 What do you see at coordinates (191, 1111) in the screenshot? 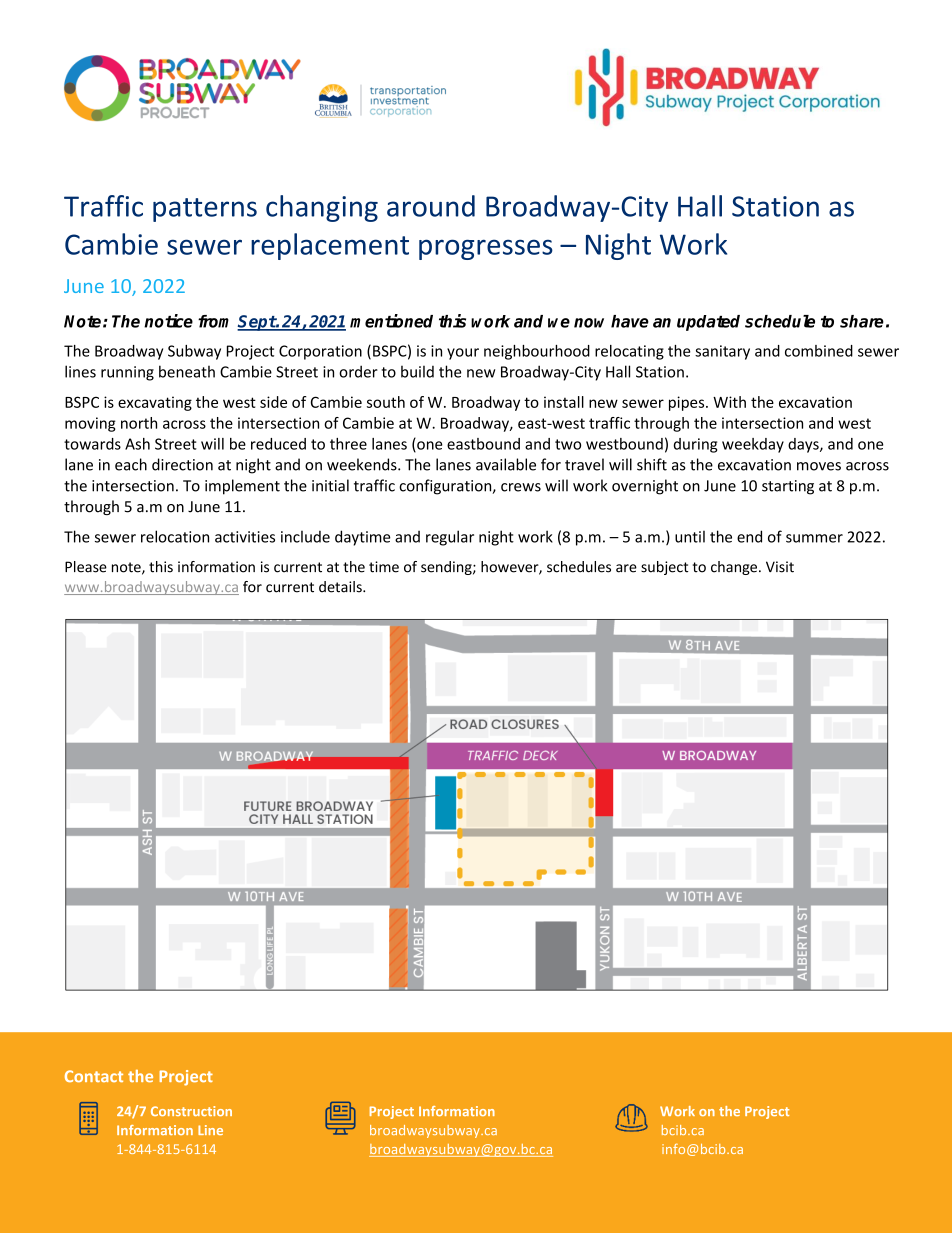
I see `Construction` at bounding box center [191, 1111].
